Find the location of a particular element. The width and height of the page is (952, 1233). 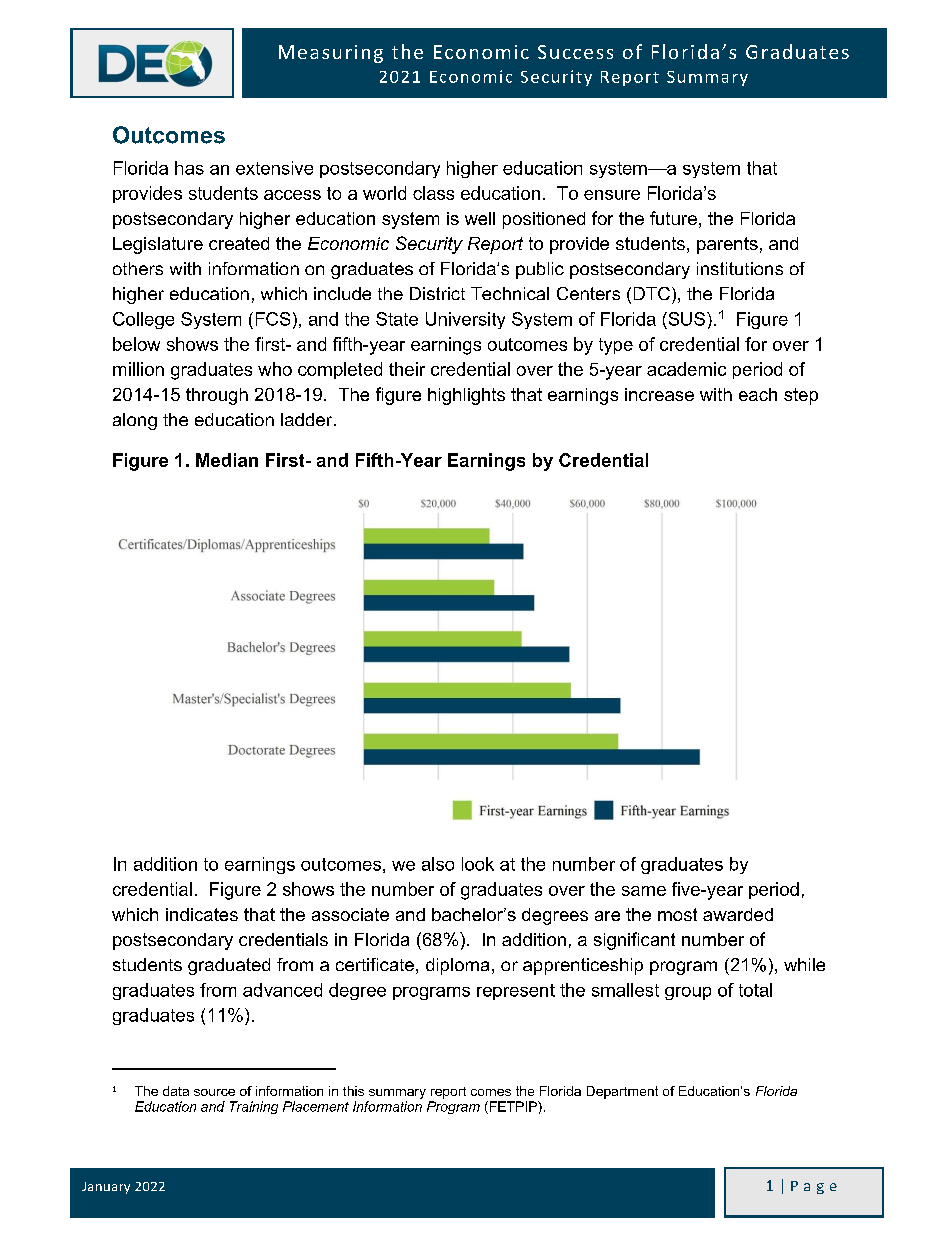

future is located at coordinates (673, 218).
